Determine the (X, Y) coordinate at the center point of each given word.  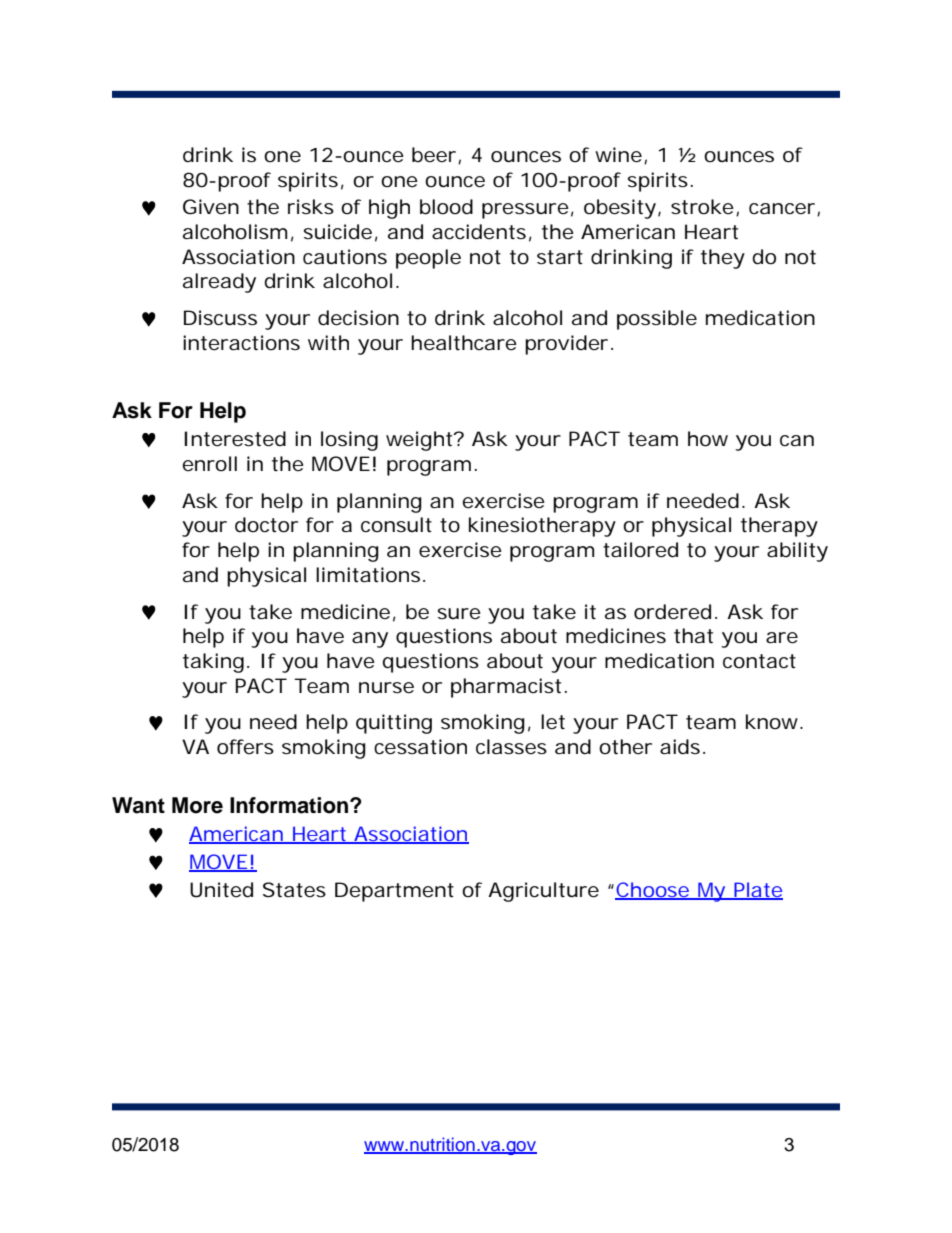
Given (211, 207)
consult (396, 525)
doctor (266, 525)
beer (436, 156)
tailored (640, 550)
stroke (705, 208)
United (221, 890)
